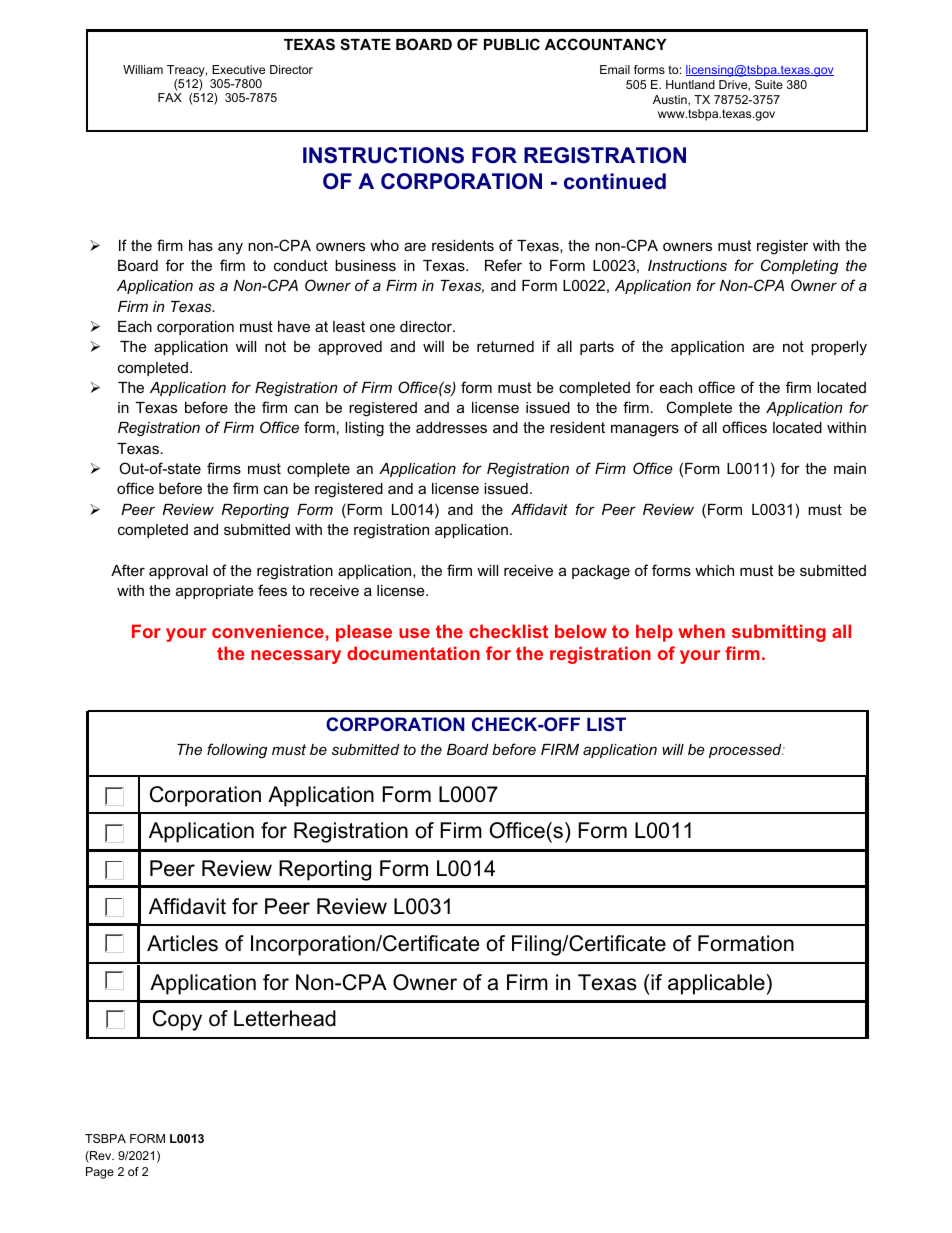  Describe the element at coordinates (769, 84) in the screenshot. I see `Suite` at that location.
